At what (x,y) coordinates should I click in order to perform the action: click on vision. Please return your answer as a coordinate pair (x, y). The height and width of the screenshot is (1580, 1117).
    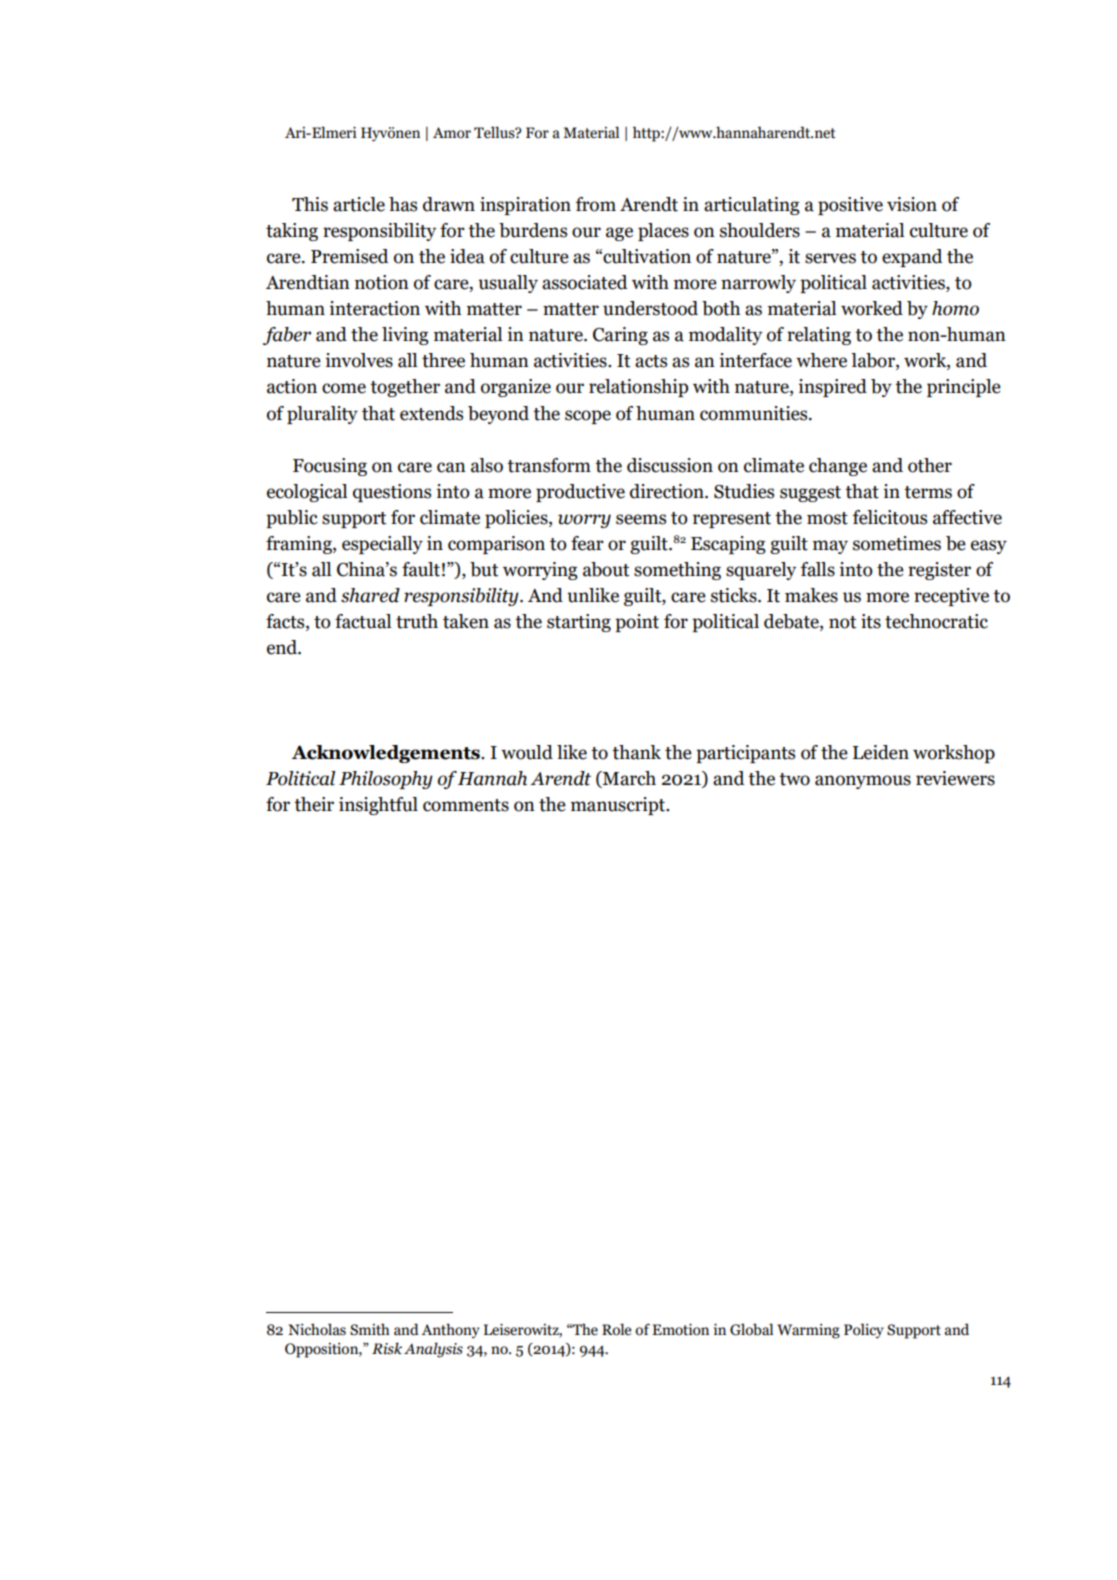
    Looking at the image, I should click on (912, 204).
